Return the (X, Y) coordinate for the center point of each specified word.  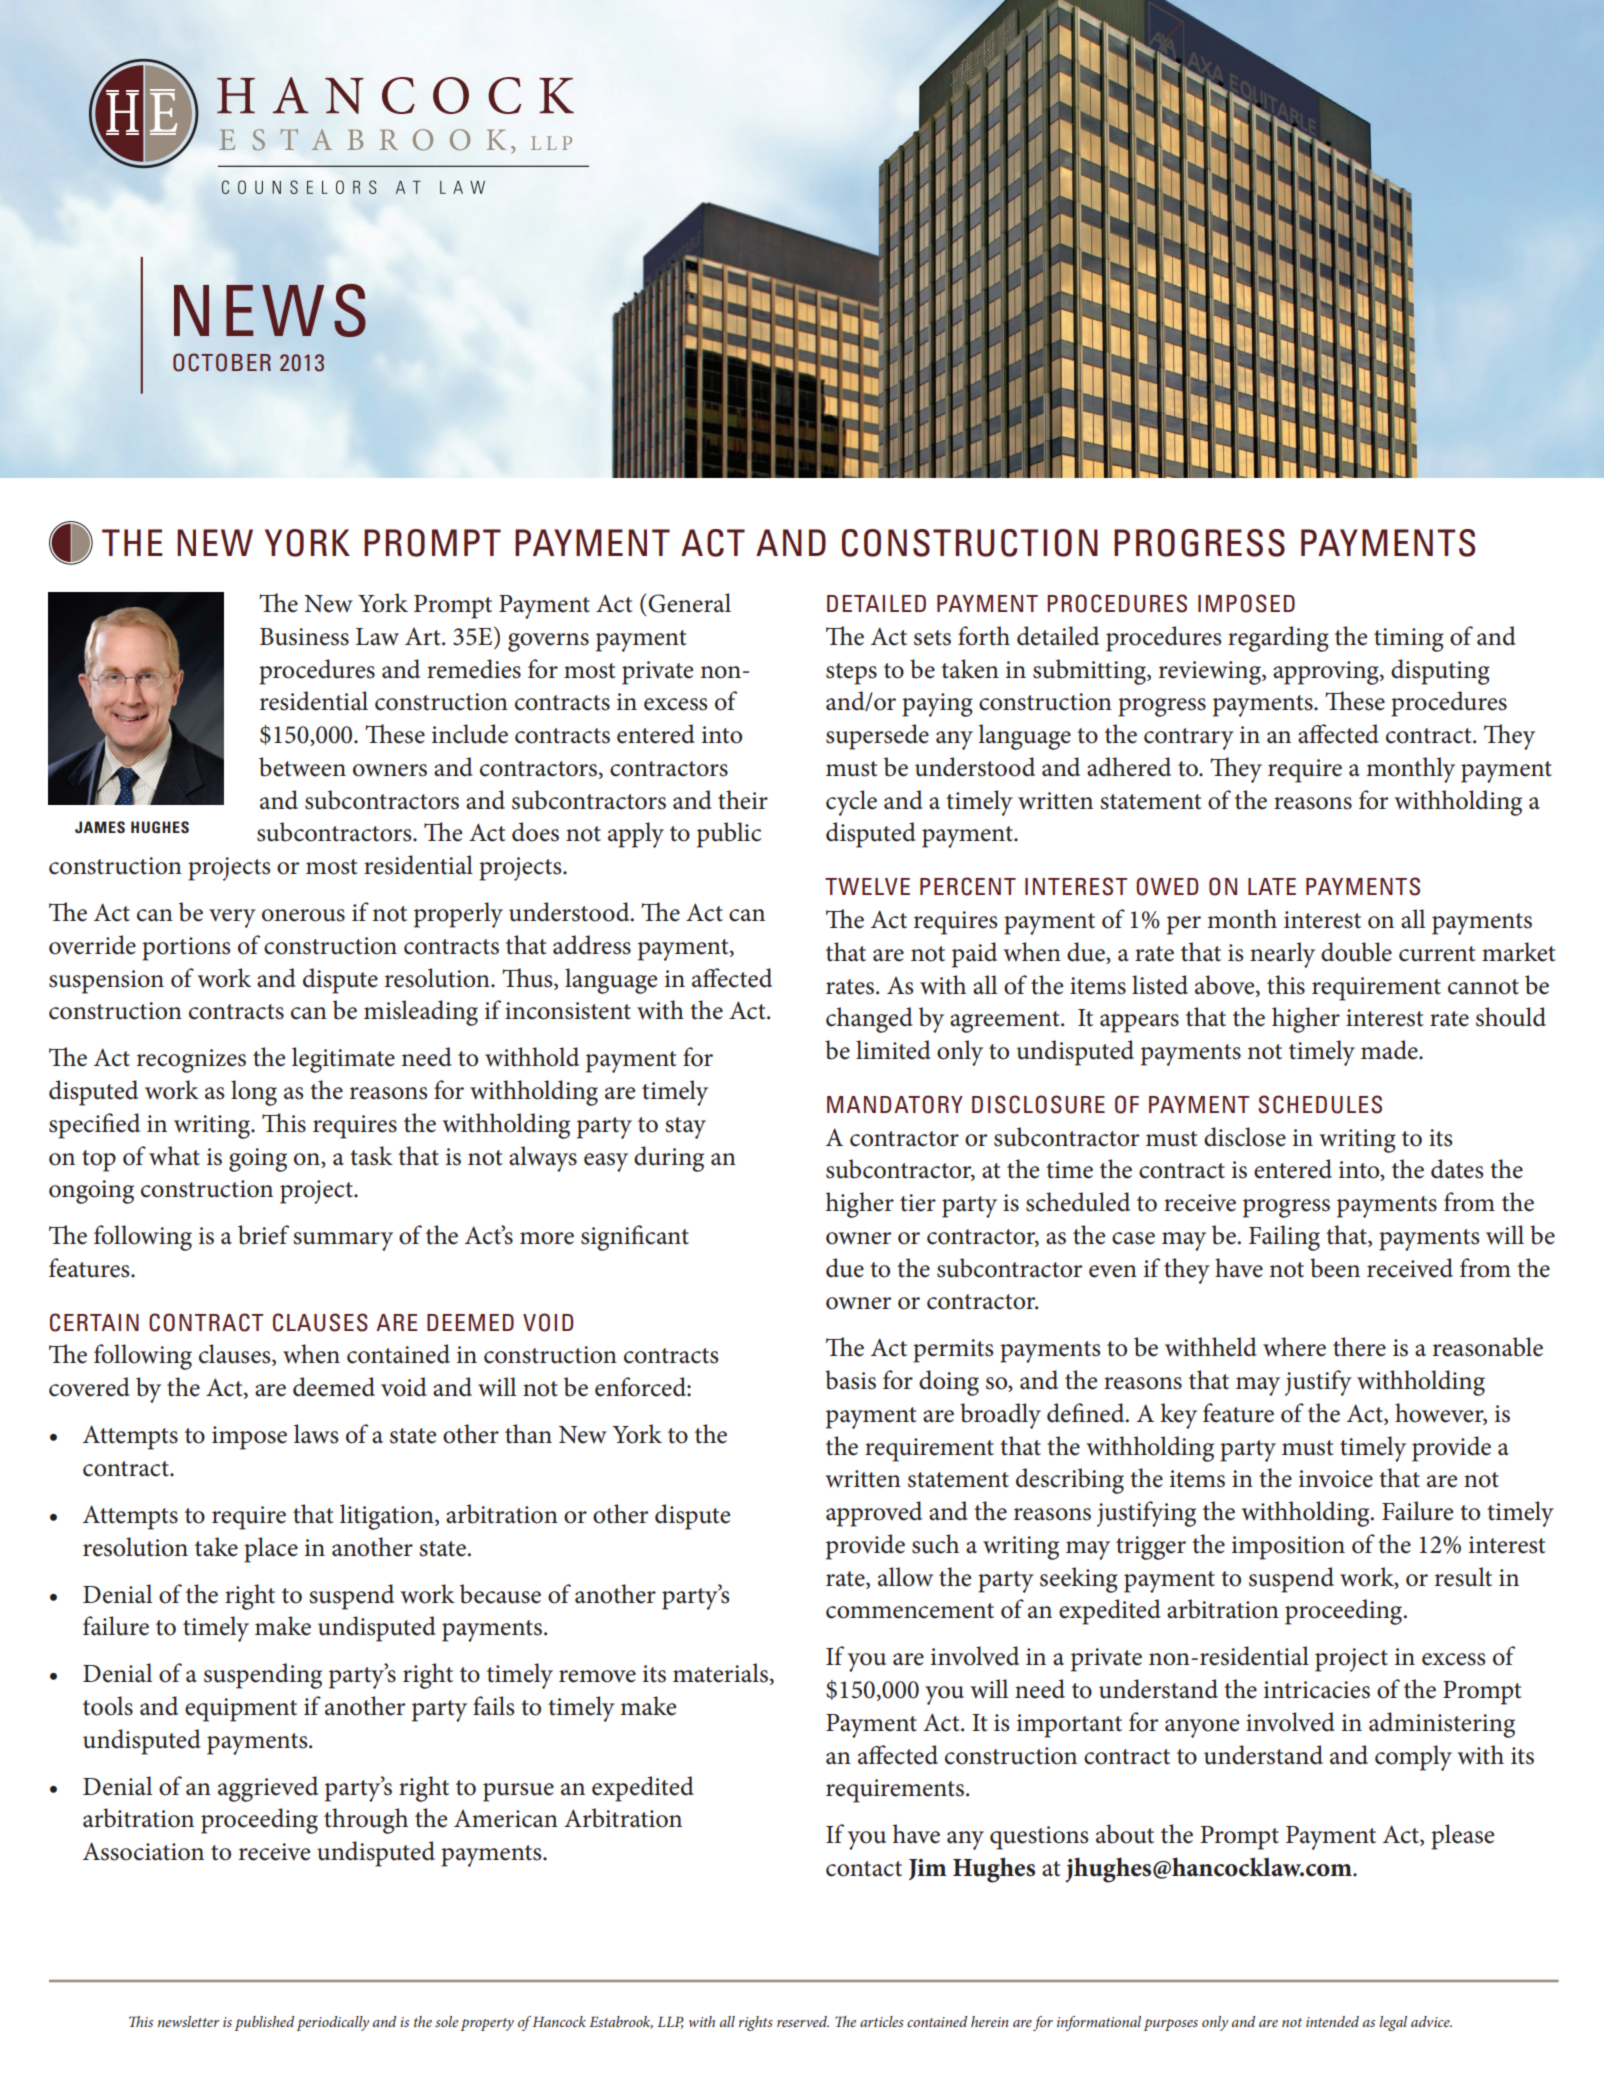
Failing (1284, 1238)
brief (263, 1235)
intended (1332, 2021)
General (689, 603)
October (222, 362)
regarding (1278, 639)
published (264, 2023)
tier (918, 1203)
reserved (803, 2021)
